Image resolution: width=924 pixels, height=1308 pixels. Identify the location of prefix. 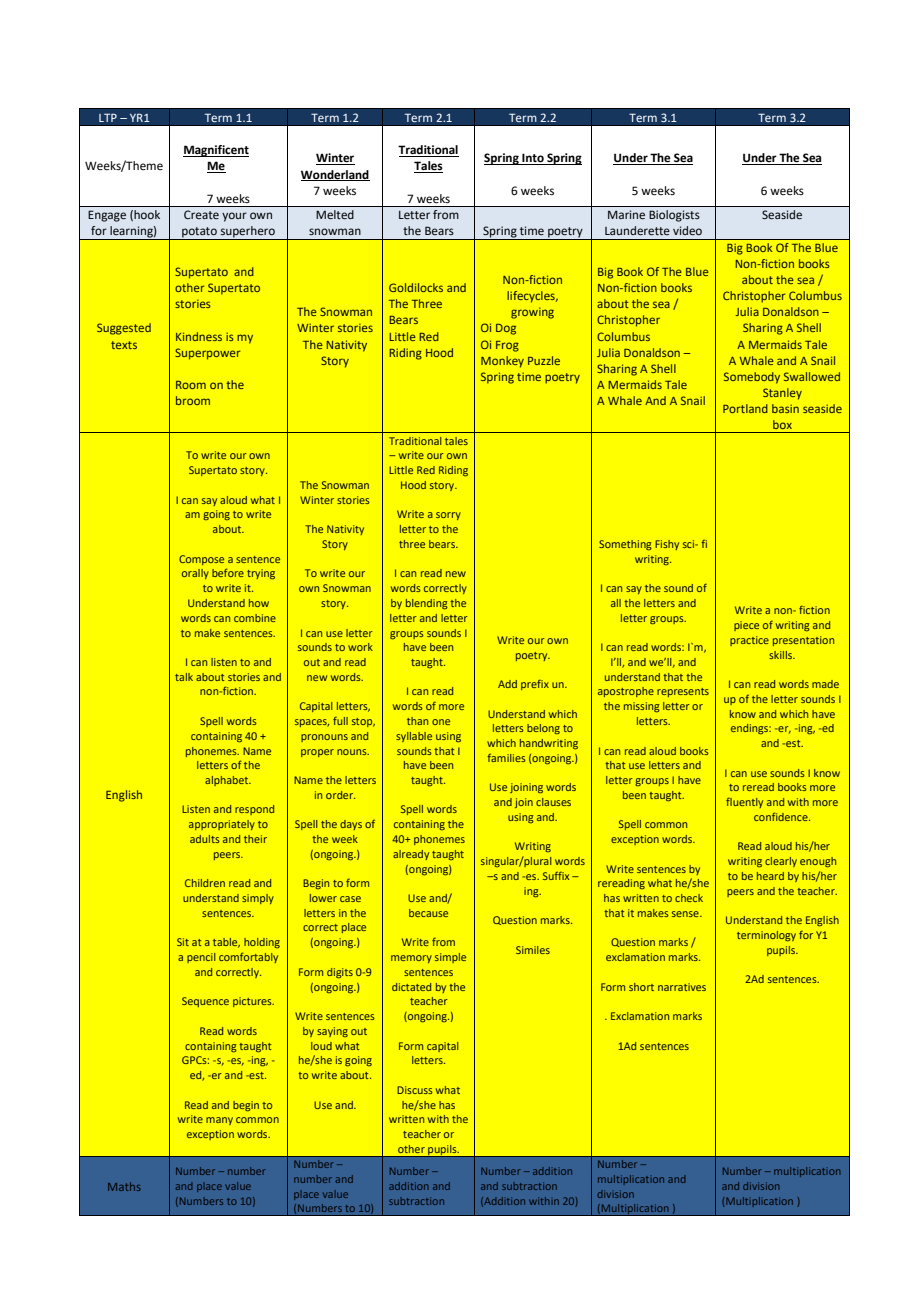
(535, 684).
